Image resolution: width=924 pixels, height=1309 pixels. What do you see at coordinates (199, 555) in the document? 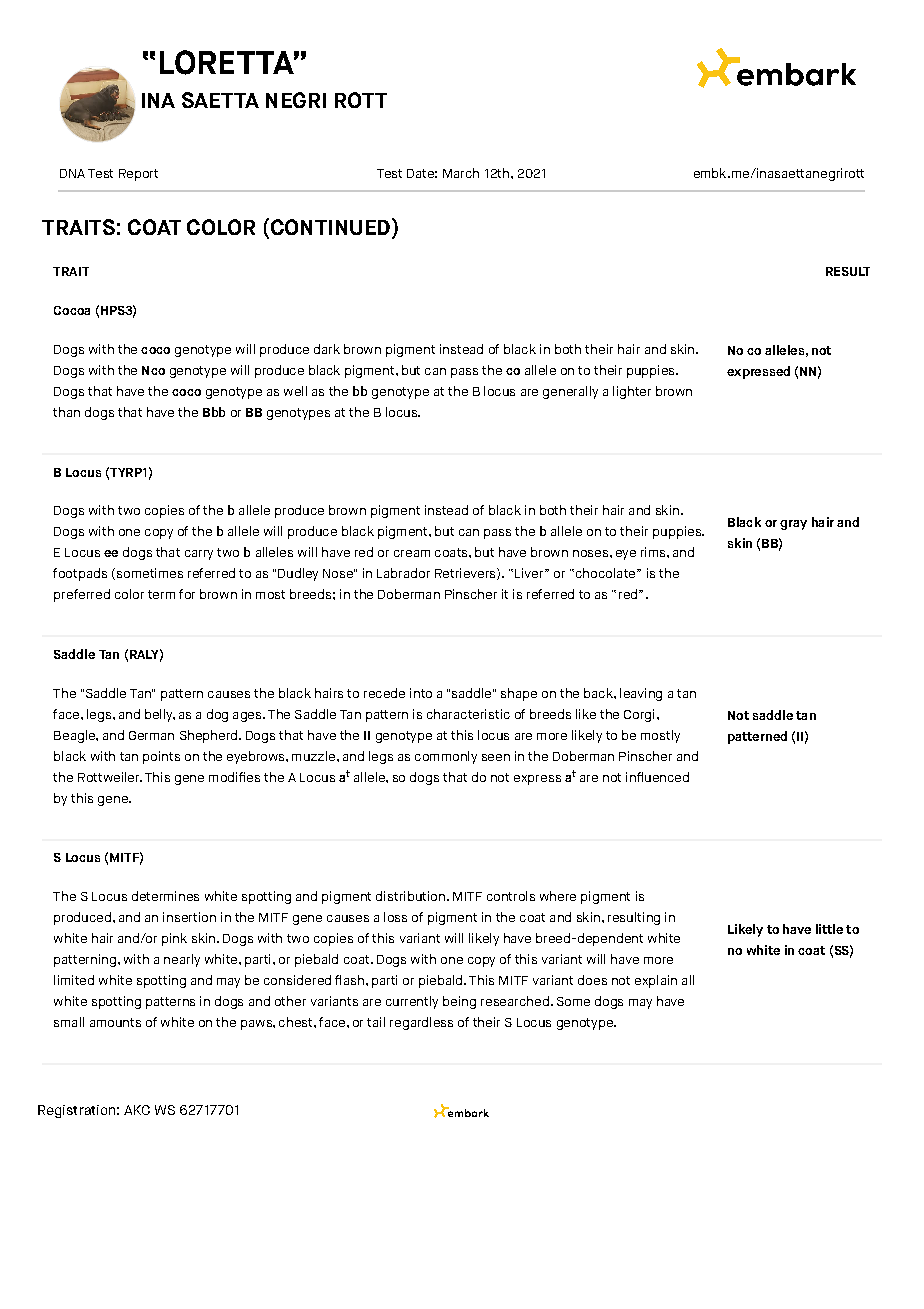
I see `carry` at bounding box center [199, 555].
